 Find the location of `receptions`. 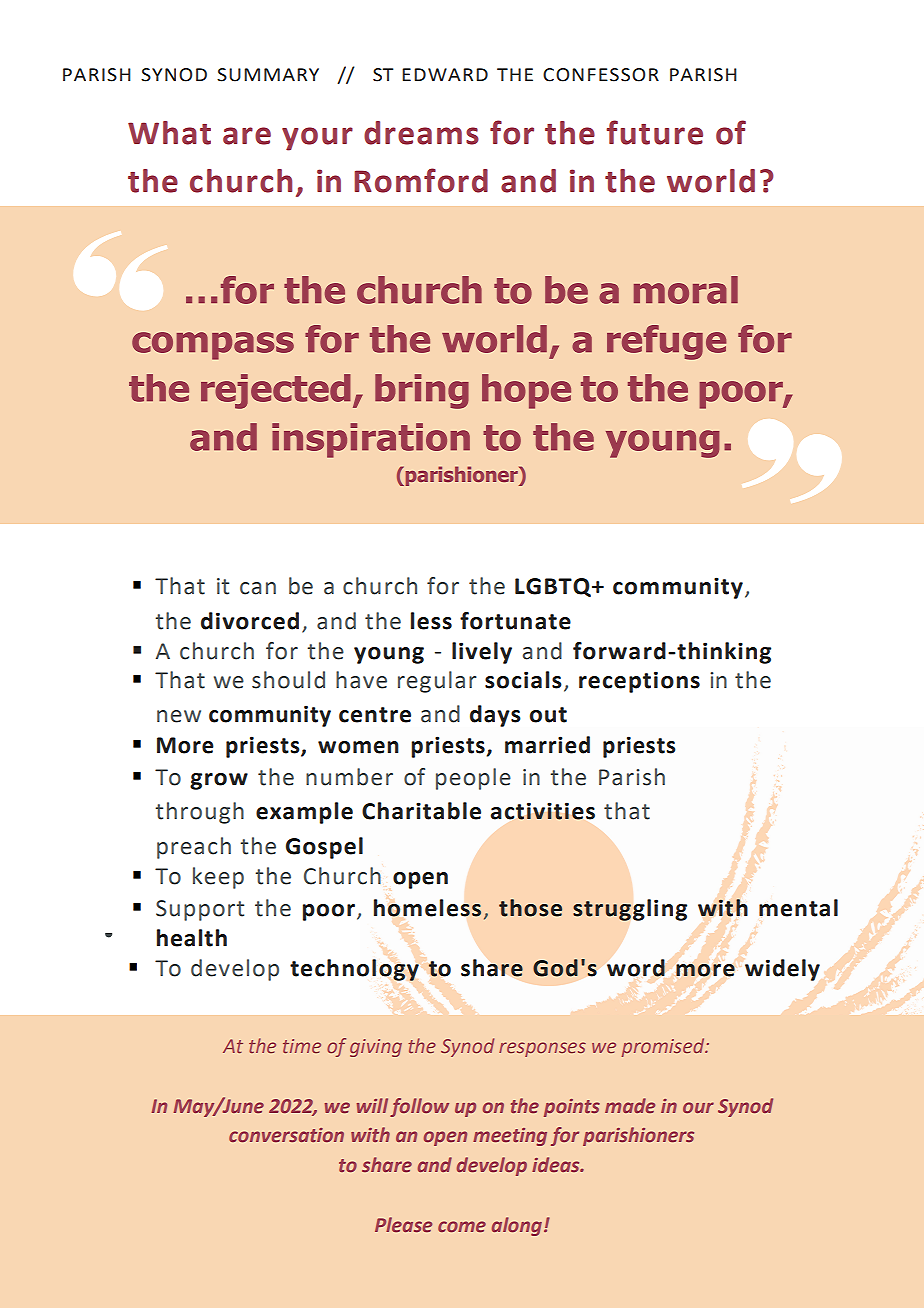

receptions is located at coordinates (639, 682).
